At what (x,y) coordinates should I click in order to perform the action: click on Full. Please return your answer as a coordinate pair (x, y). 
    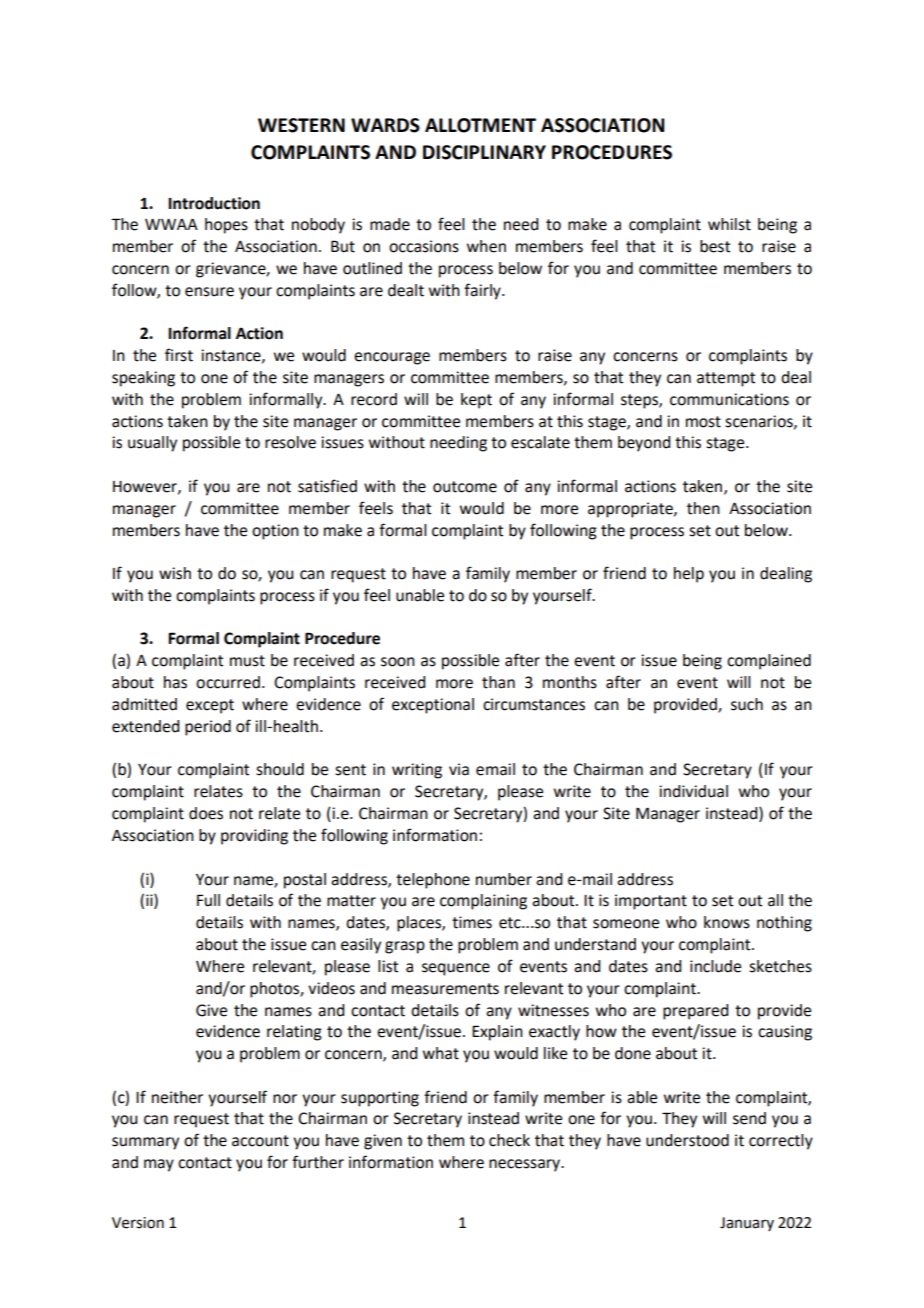
    Looking at the image, I should click on (208, 900).
